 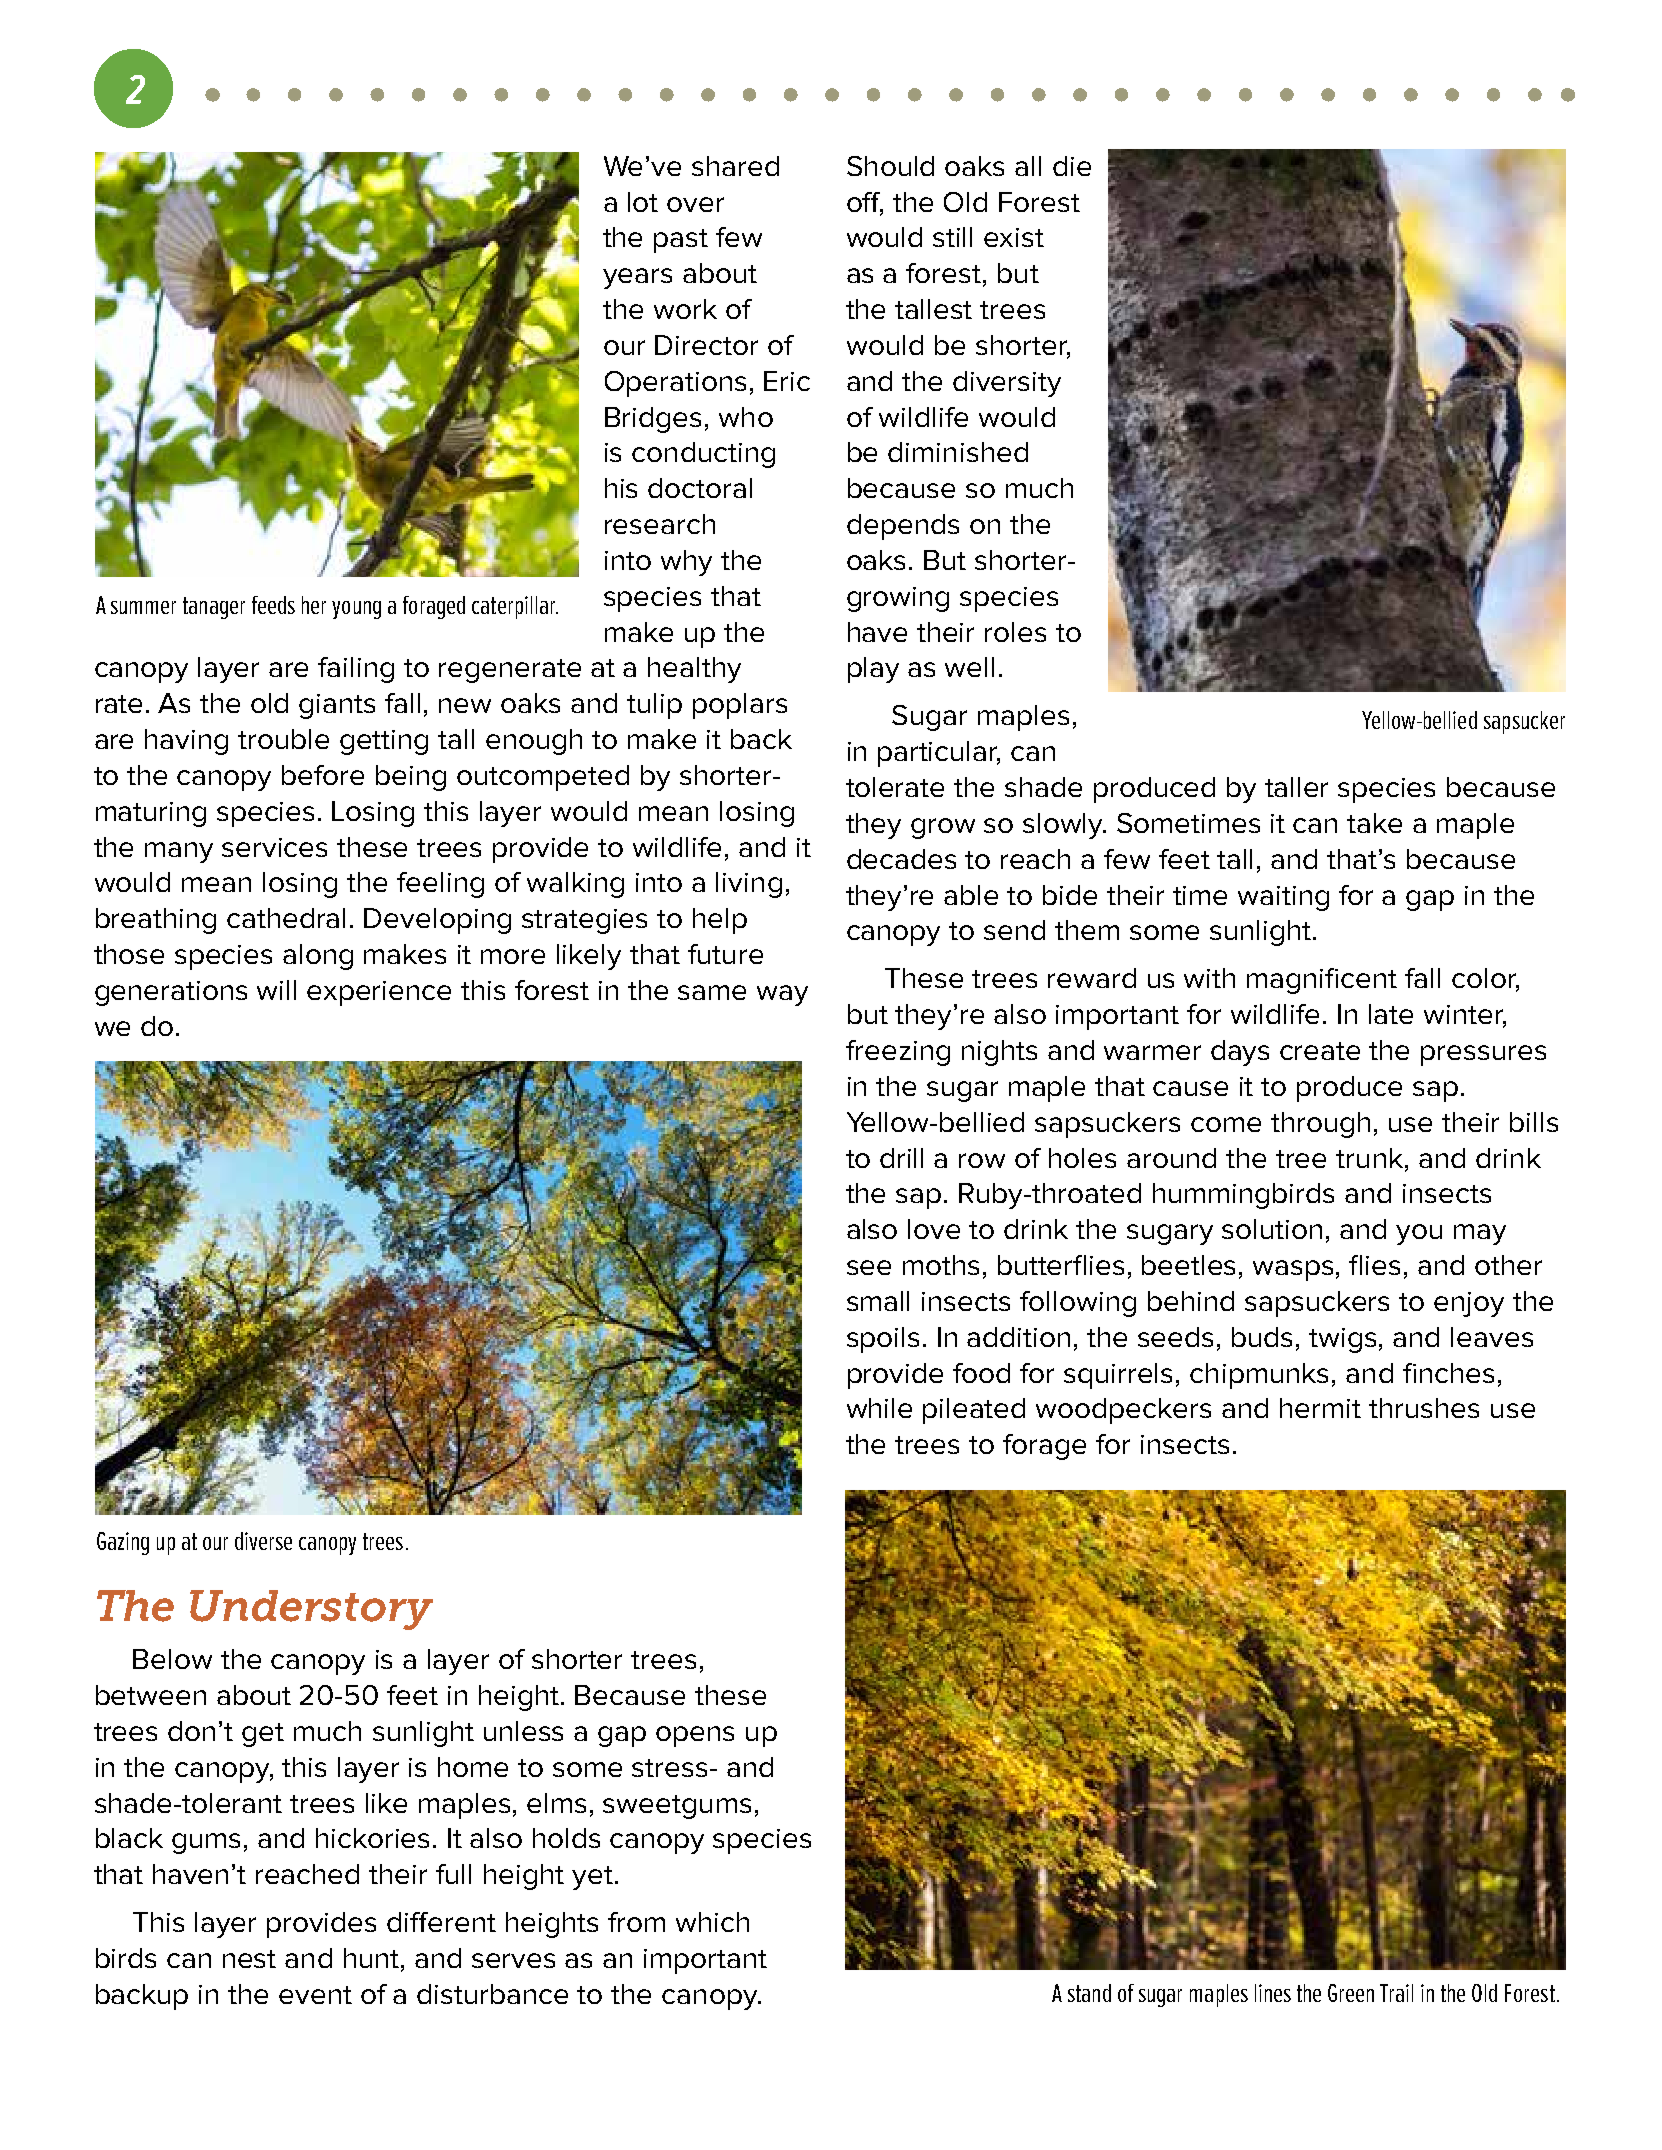 I want to click on lot, so click(x=643, y=202).
